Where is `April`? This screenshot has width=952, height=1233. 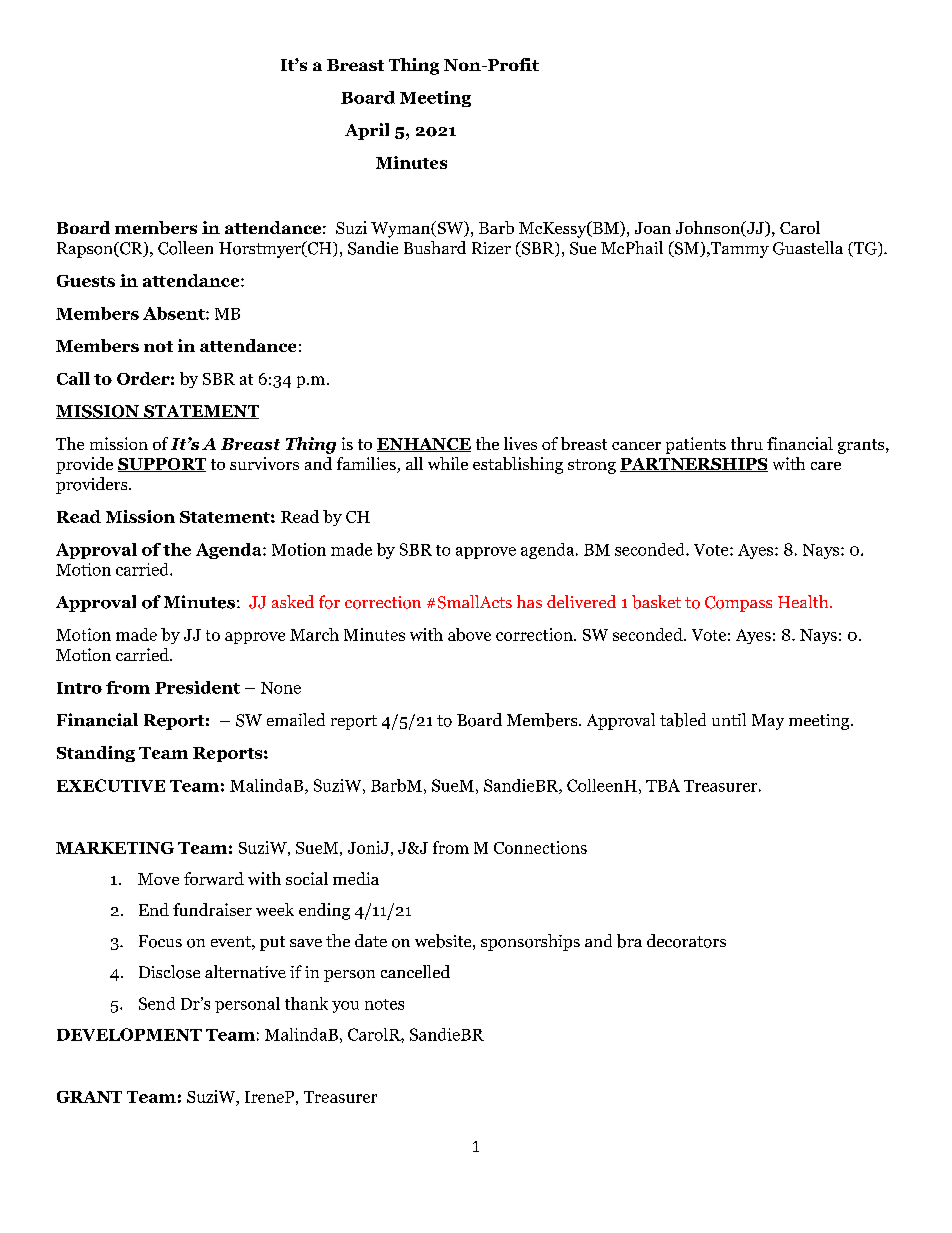 April is located at coordinates (367, 131).
